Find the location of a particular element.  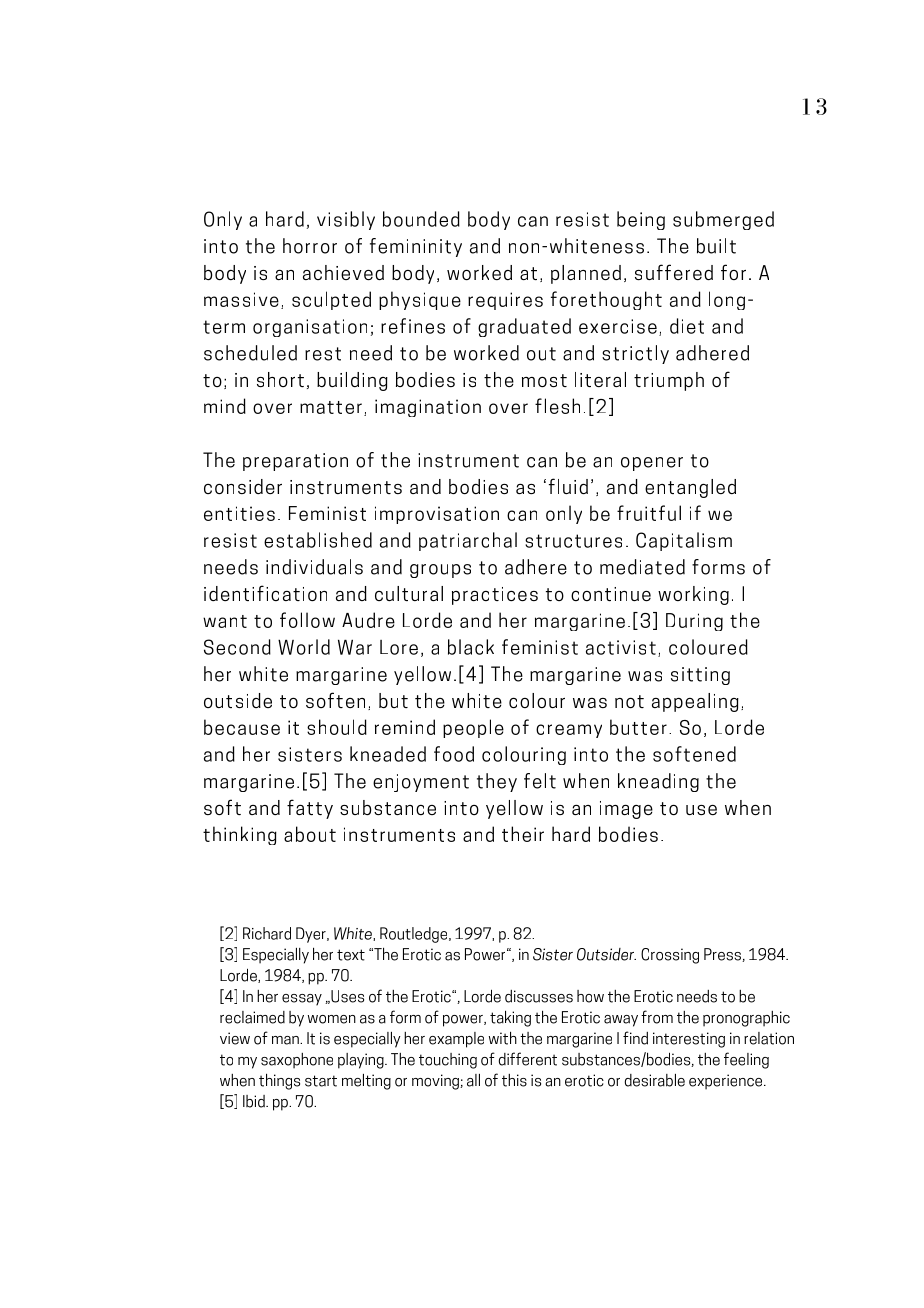

established is located at coordinates (318, 540).
